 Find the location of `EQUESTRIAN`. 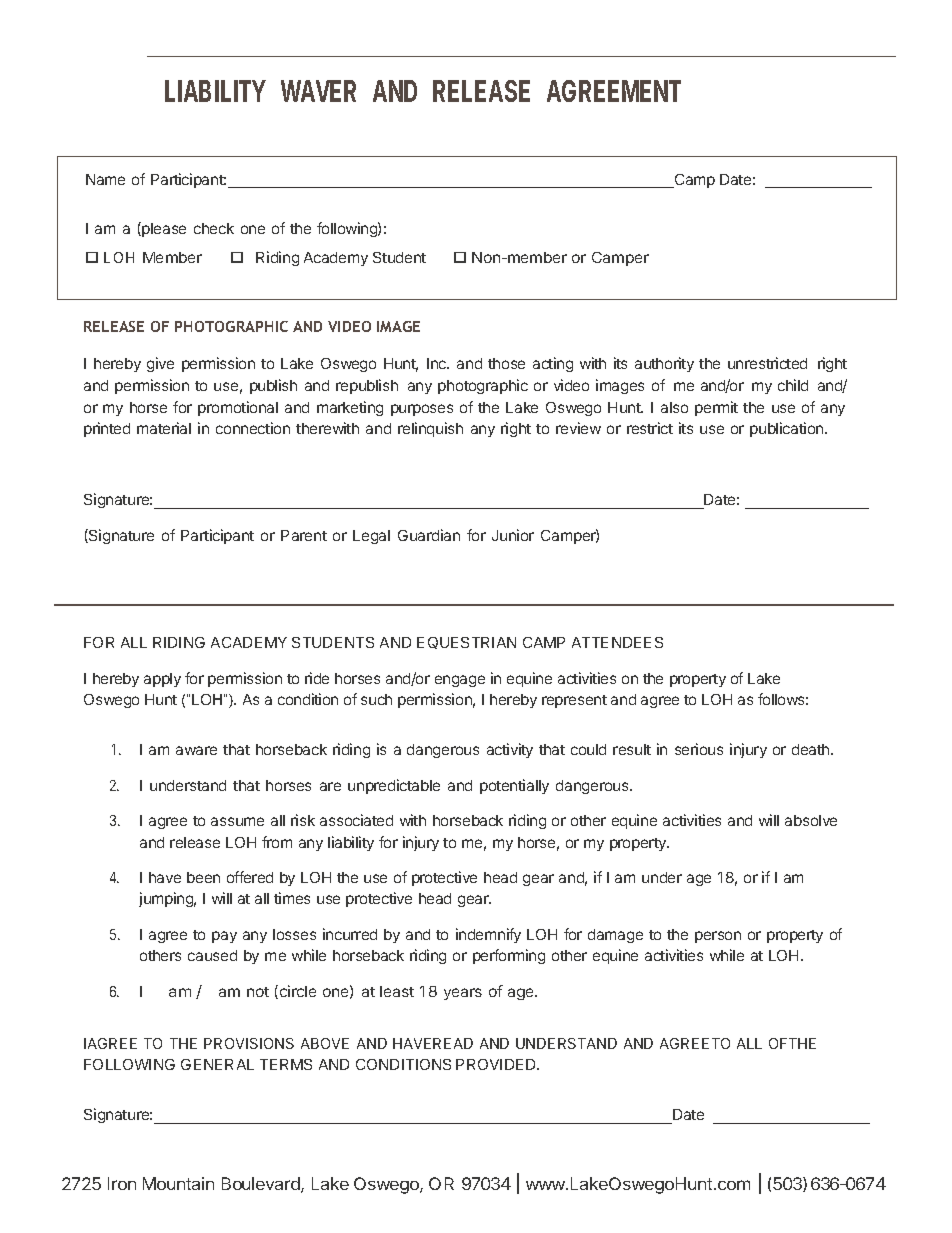

EQUESTRIAN is located at coordinates (466, 643).
